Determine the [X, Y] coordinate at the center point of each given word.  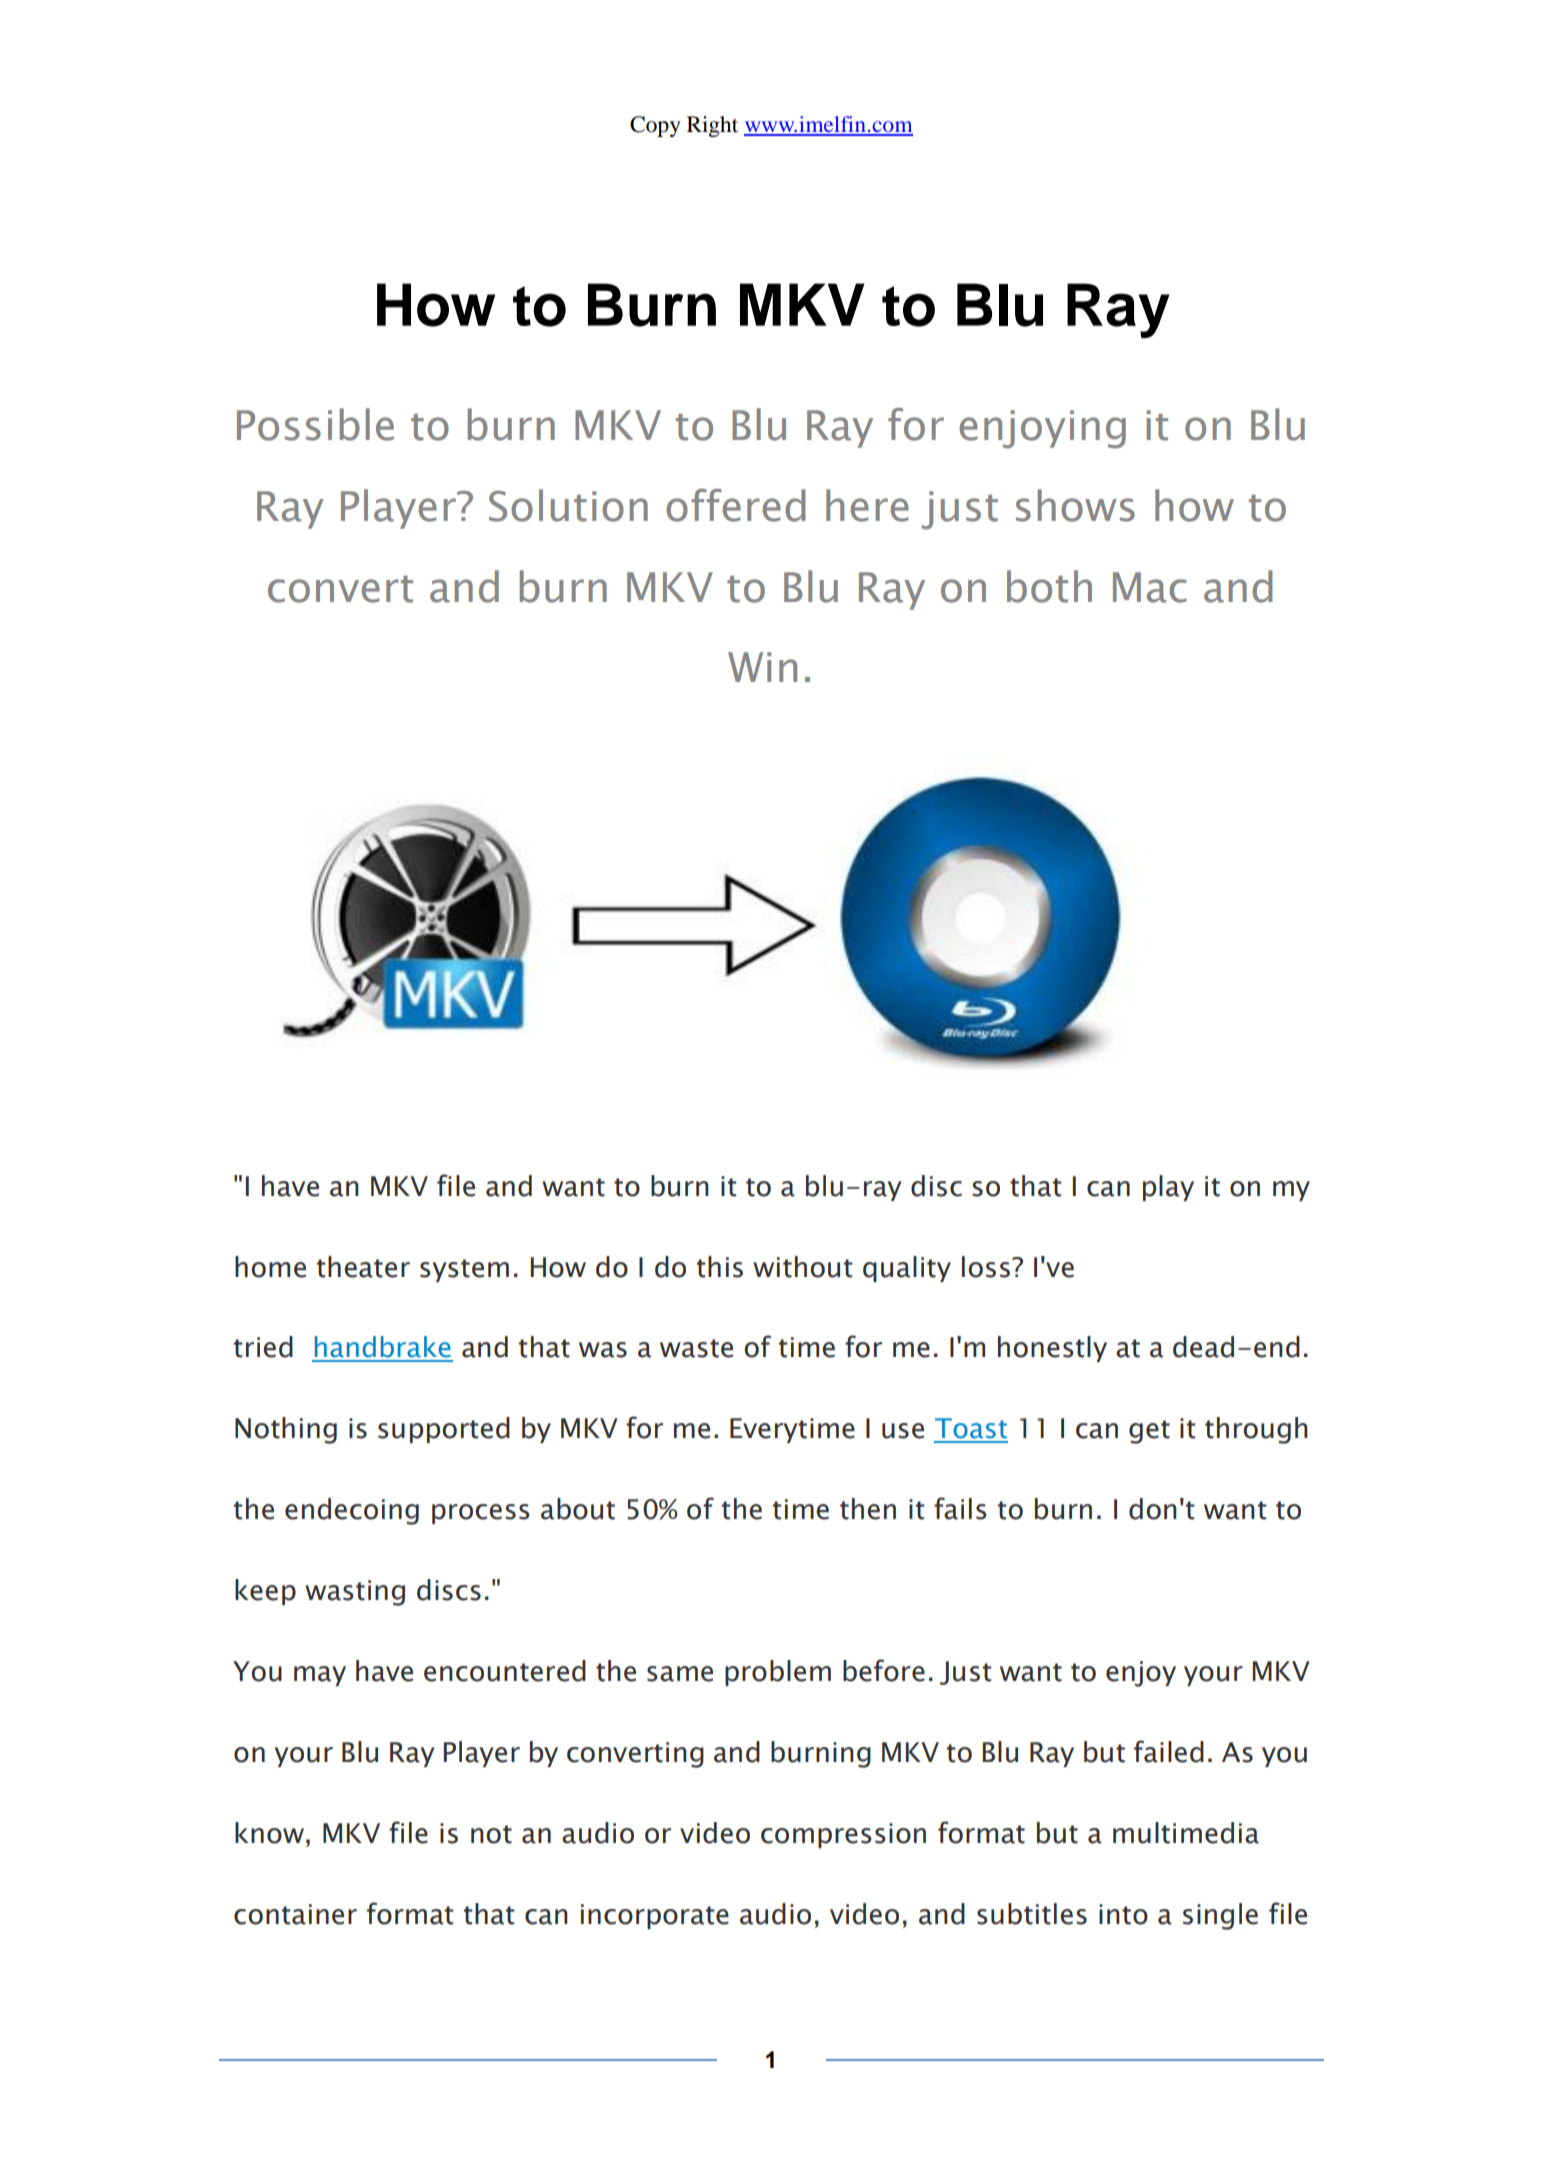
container [295, 1914]
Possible [315, 424]
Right [712, 126]
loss [986, 1267]
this [720, 1267]
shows [1075, 505]
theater [363, 1267]
